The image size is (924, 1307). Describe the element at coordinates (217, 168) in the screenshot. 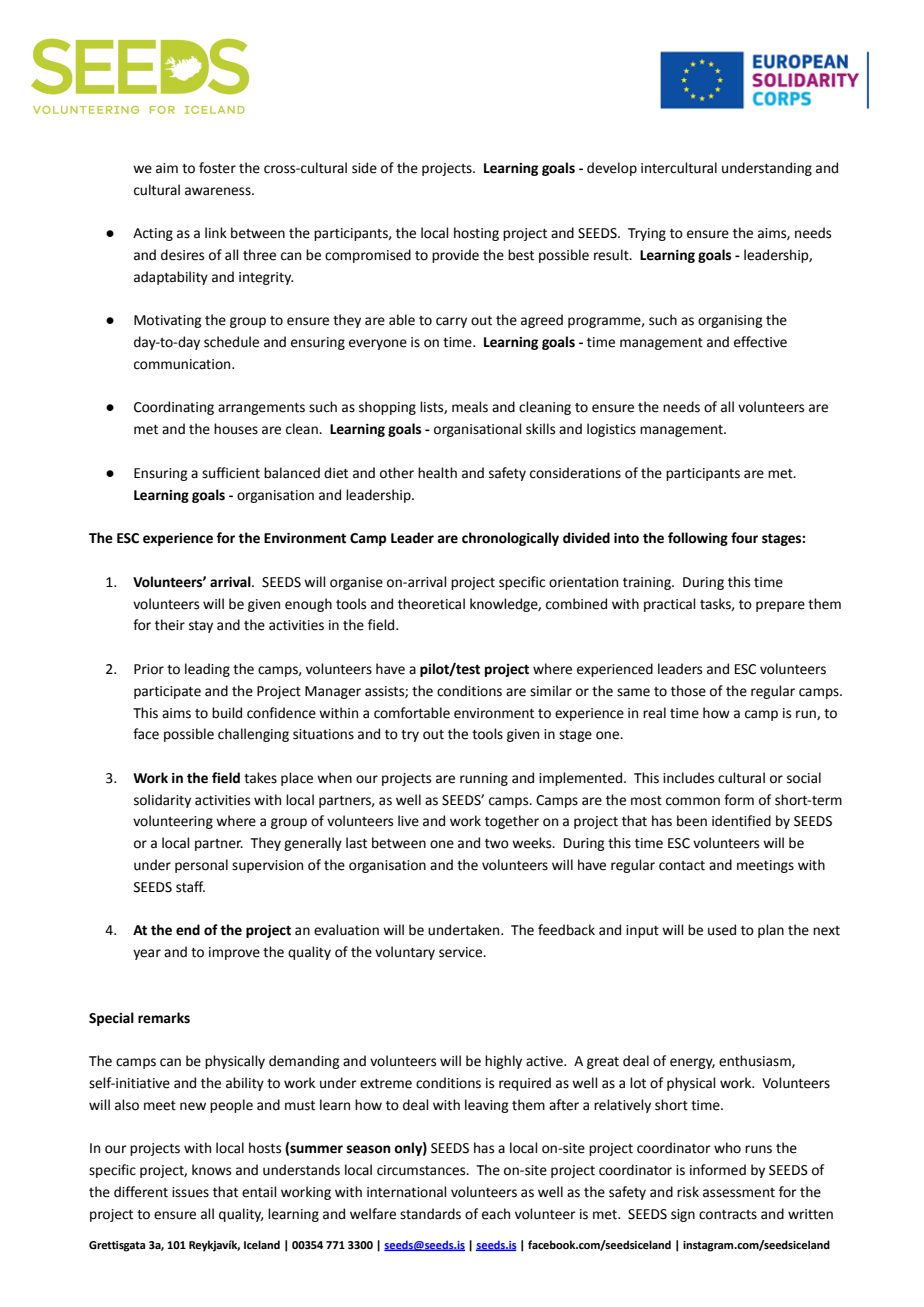

I see `foster` at that location.
